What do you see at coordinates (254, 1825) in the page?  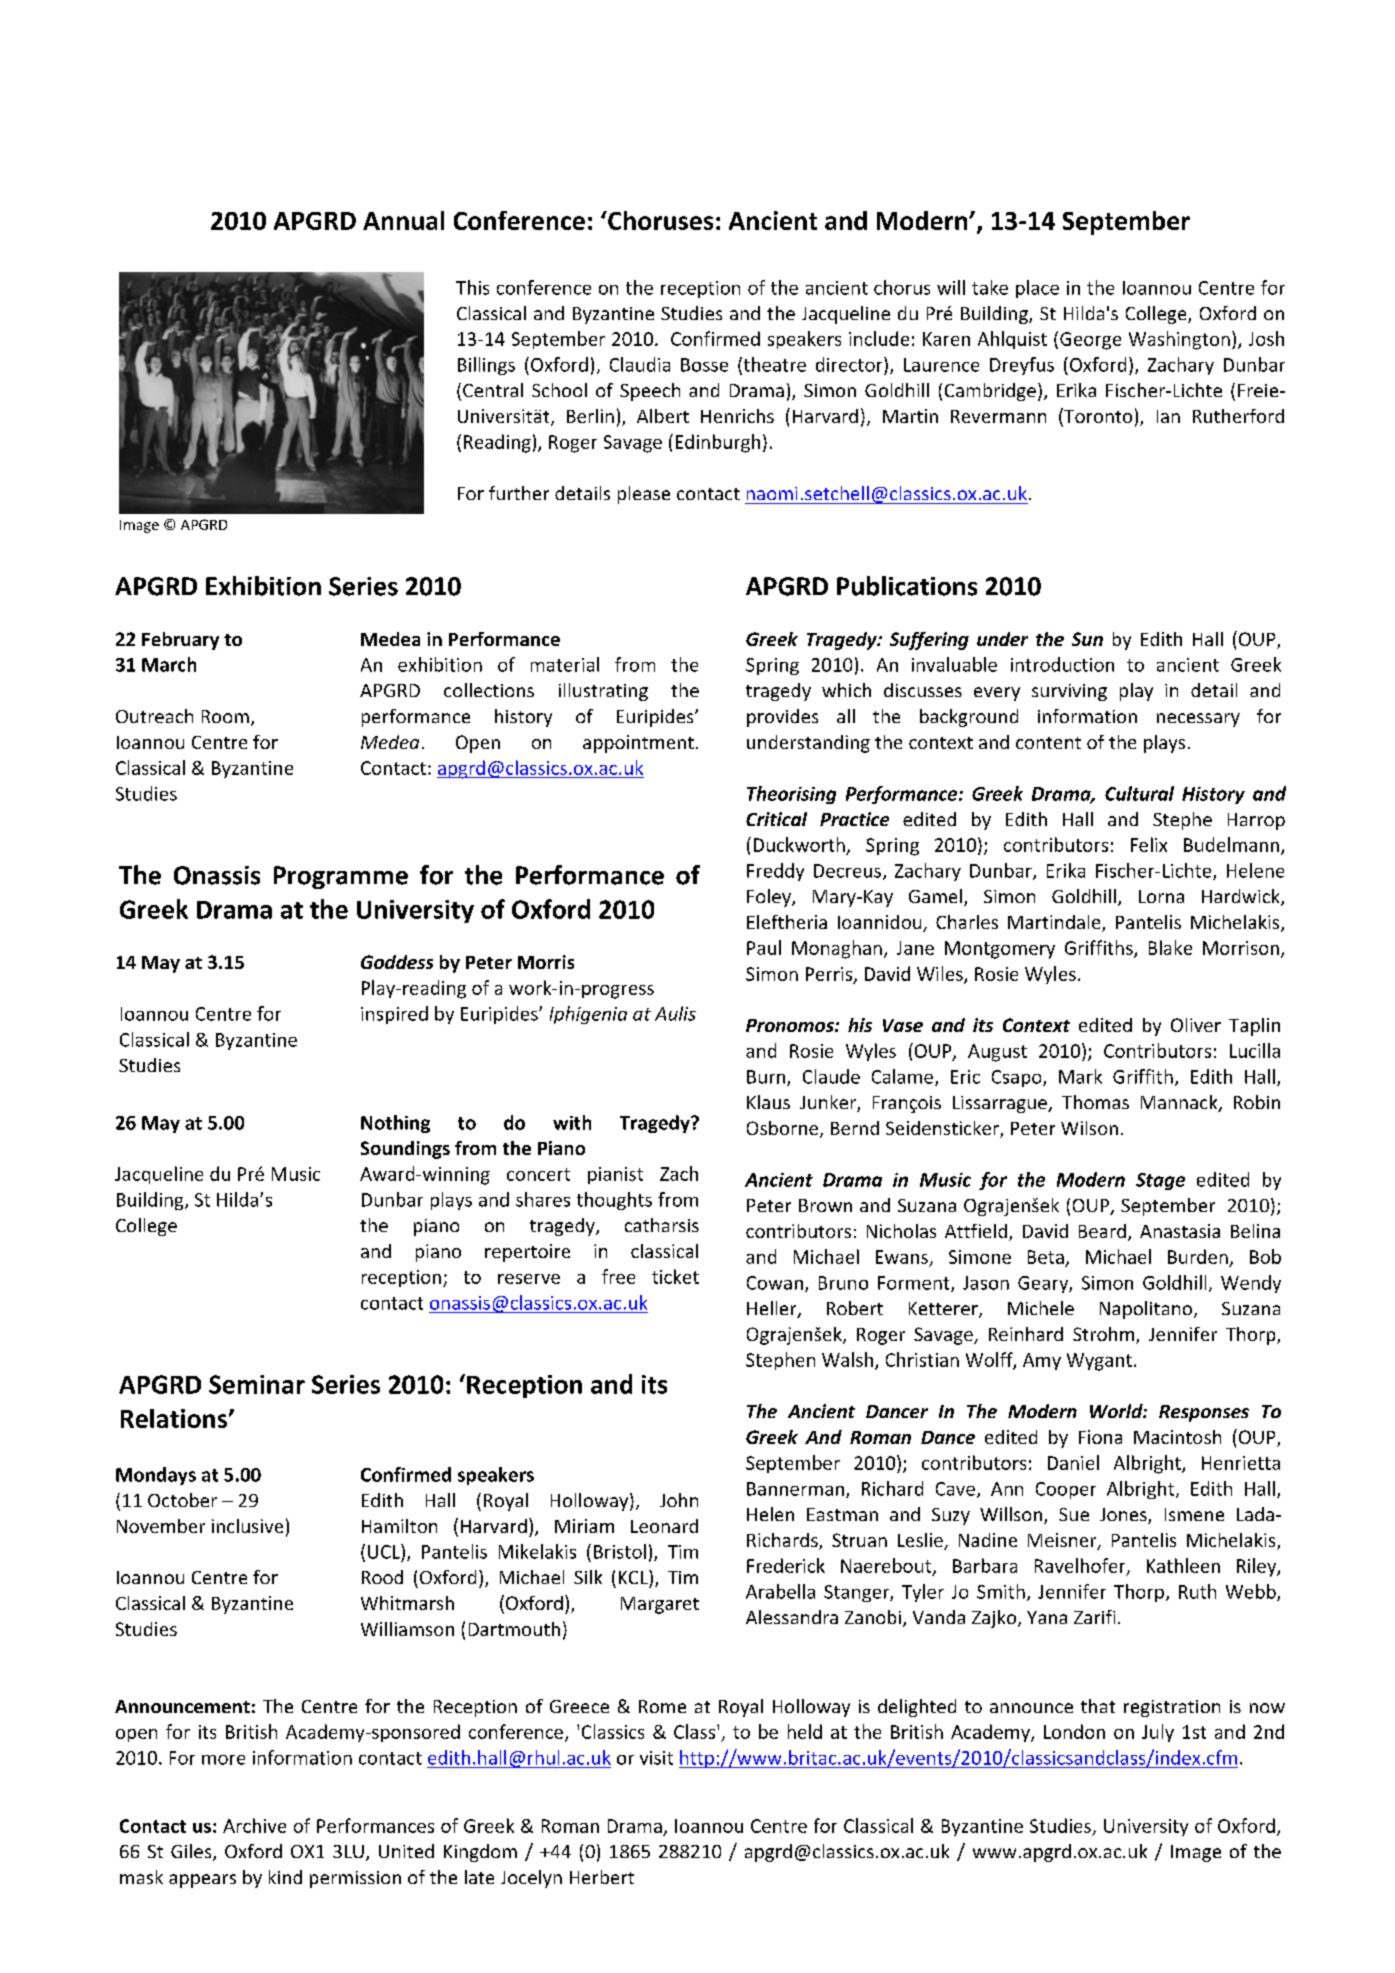 I see `Archive` at bounding box center [254, 1825].
